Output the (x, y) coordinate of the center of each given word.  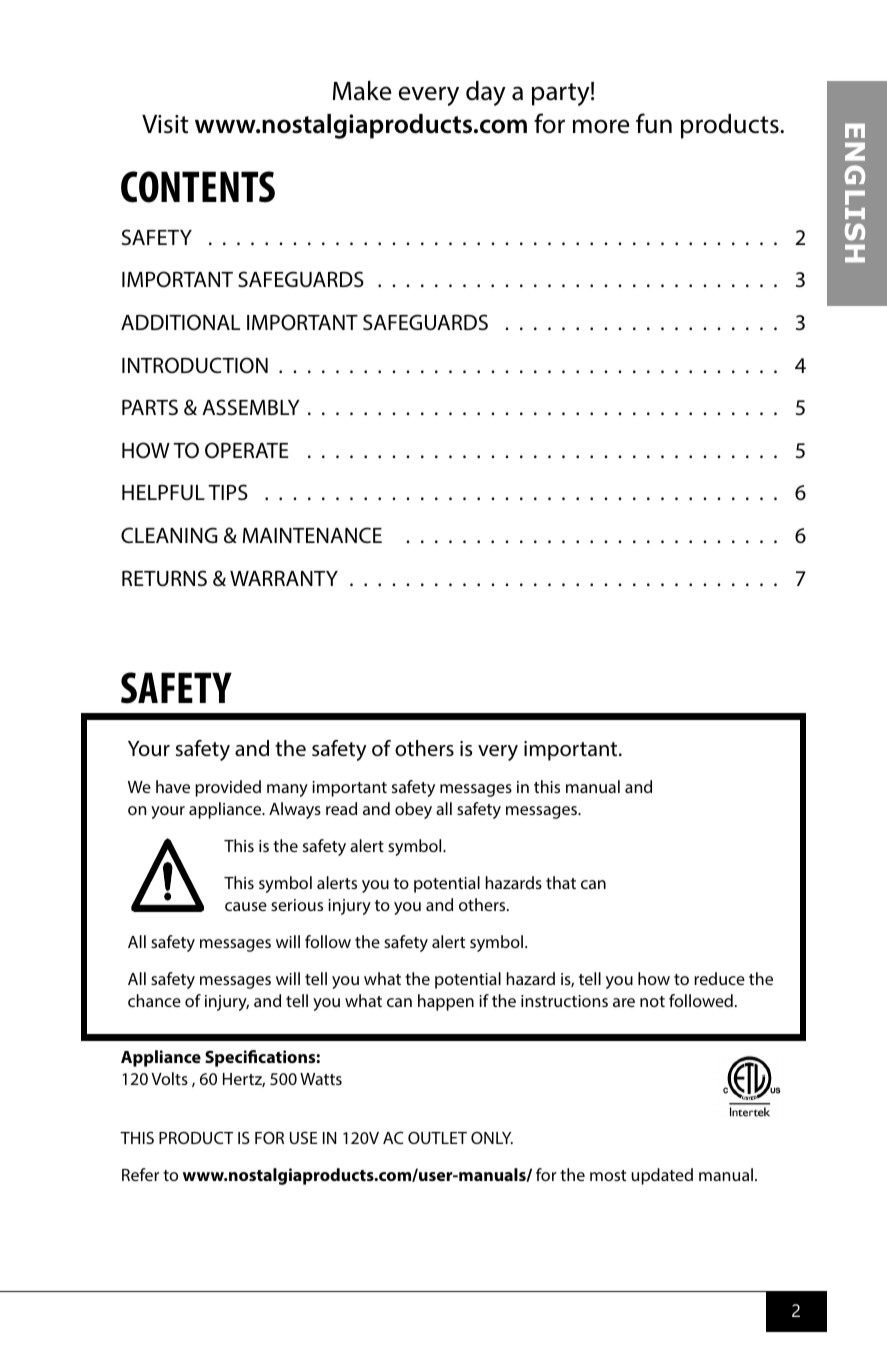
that (561, 882)
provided (228, 788)
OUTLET (437, 1138)
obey (413, 810)
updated (662, 1176)
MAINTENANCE (312, 535)
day (486, 93)
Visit (165, 124)
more (601, 126)
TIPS (228, 492)
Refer (140, 1174)
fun (654, 123)
